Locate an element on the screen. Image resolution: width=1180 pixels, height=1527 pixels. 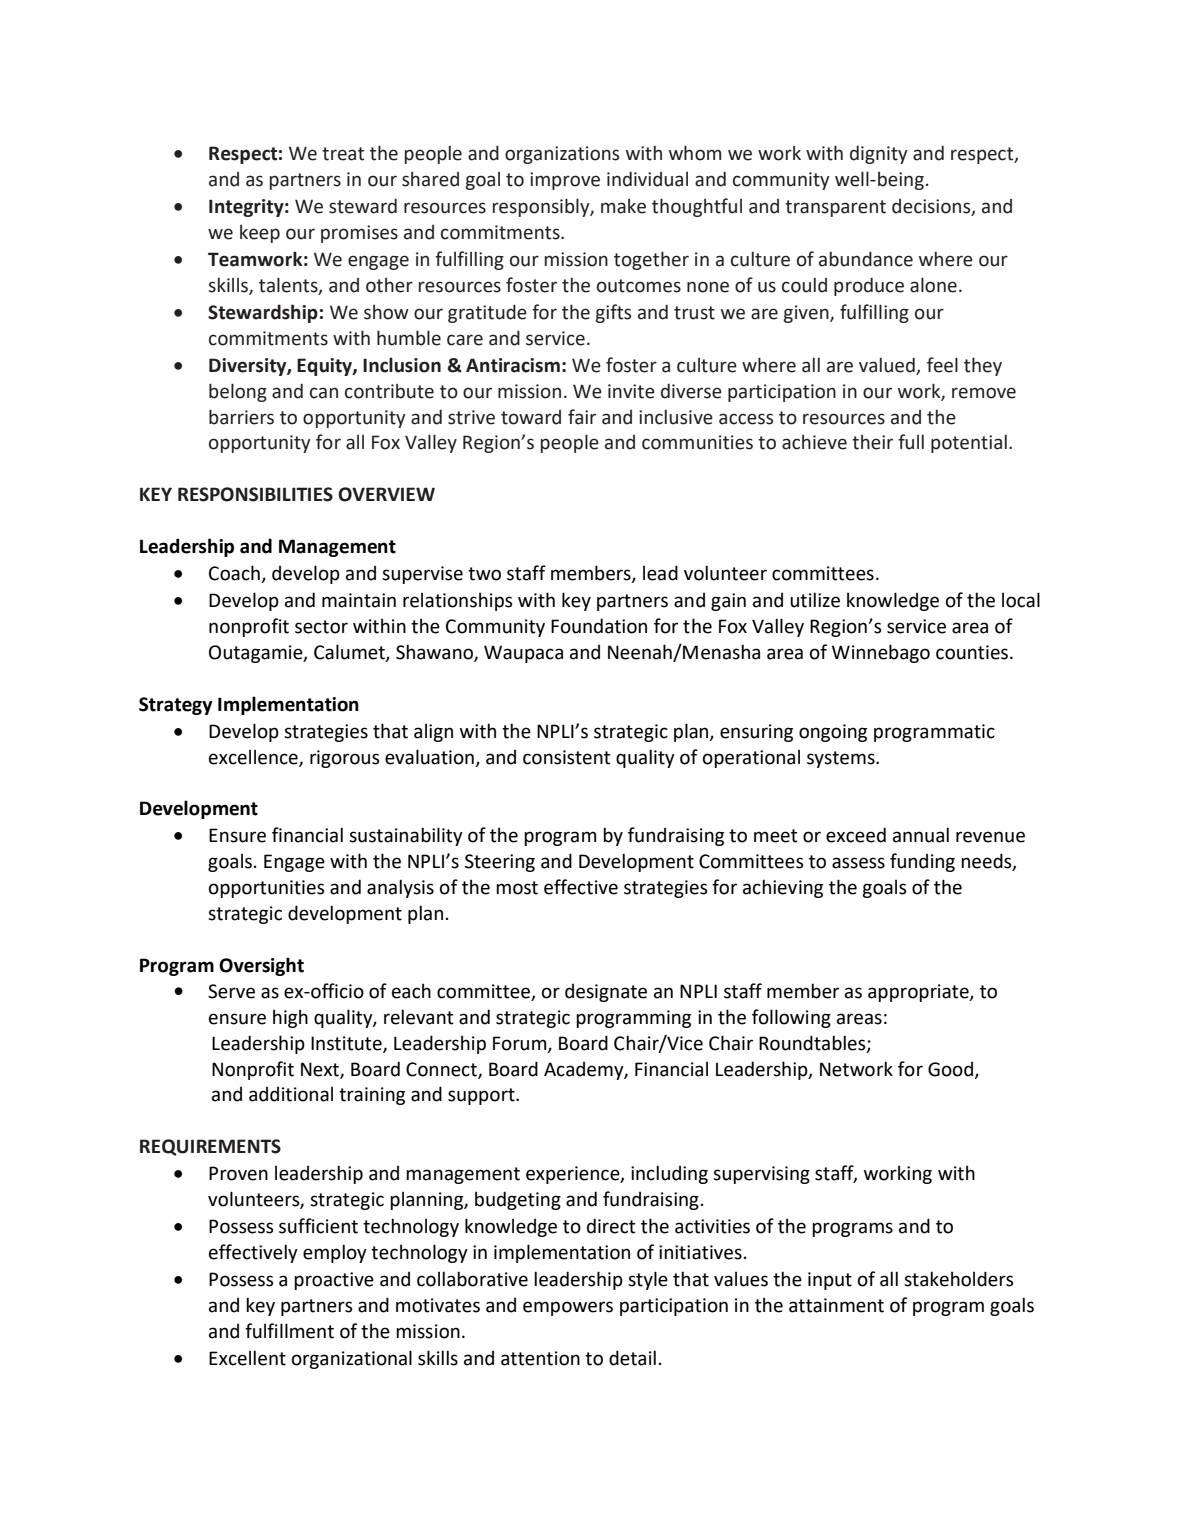
full is located at coordinates (911, 442).
